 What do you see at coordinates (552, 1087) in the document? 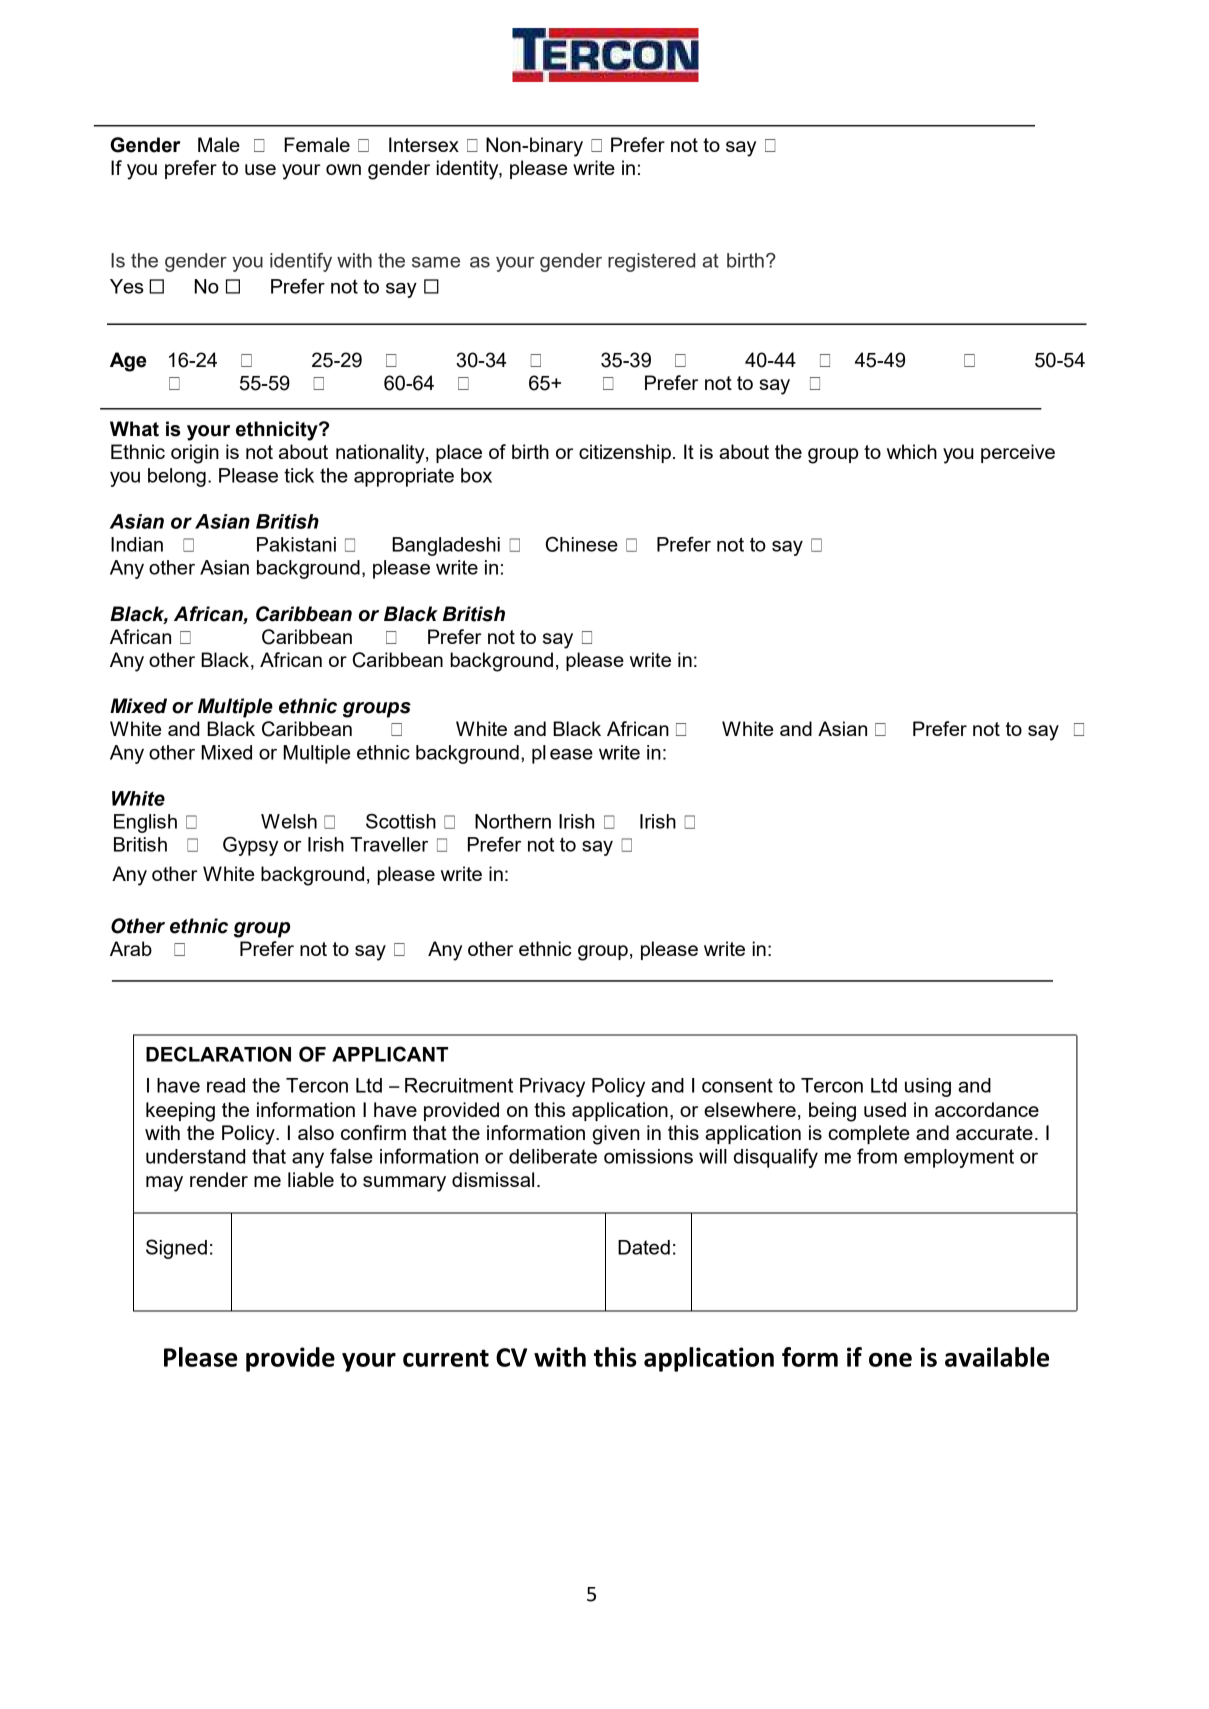
I see `Privacy` at bounding box center [552, 1087].
